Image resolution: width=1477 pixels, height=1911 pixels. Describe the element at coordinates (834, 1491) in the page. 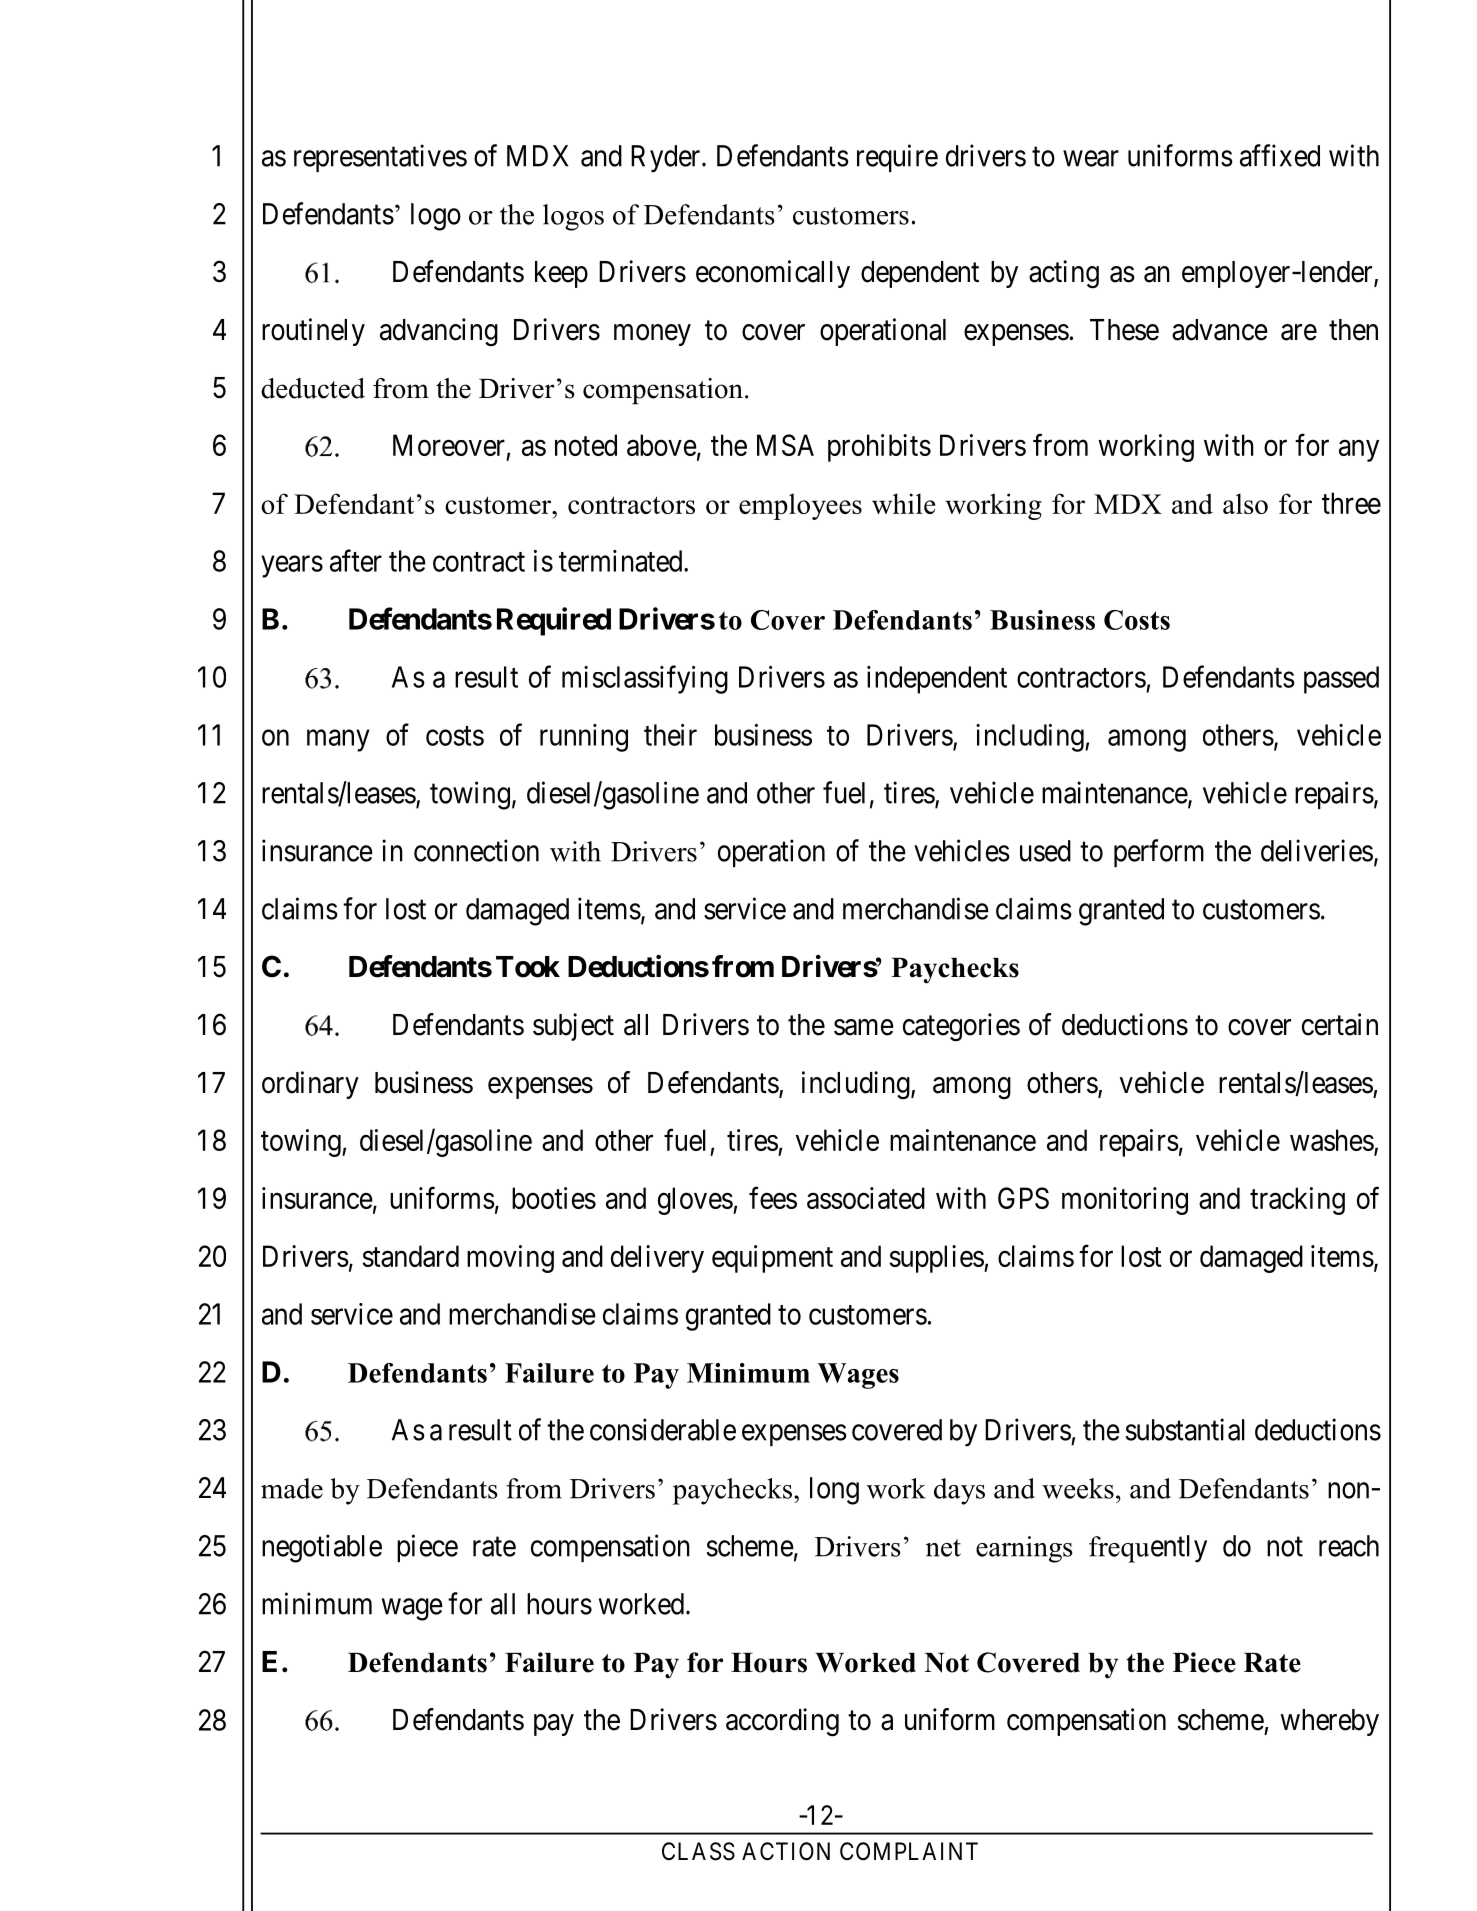

I see `long` at that location.
